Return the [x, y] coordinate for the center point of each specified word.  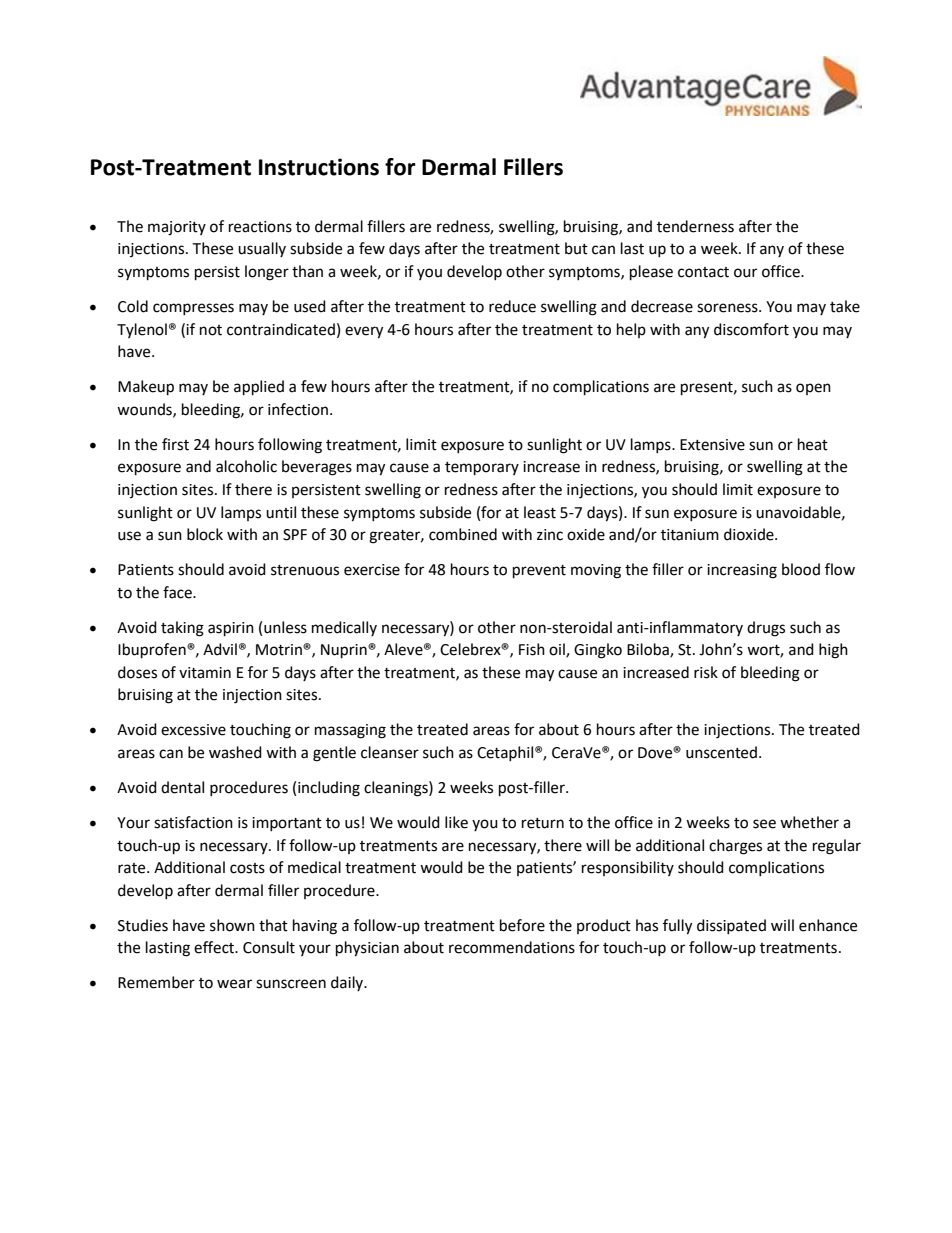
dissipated [731, 926]
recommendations [512, 947]
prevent [539, 572]
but [576, 248]
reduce [512, 306]
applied [259, 388]
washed [235, 752]
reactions [260, 227]
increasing [742, 571]
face [178, 592]
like [456, 822]
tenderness [695, 226]
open [813, 389]
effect [215, 947]
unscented [721, 752]
